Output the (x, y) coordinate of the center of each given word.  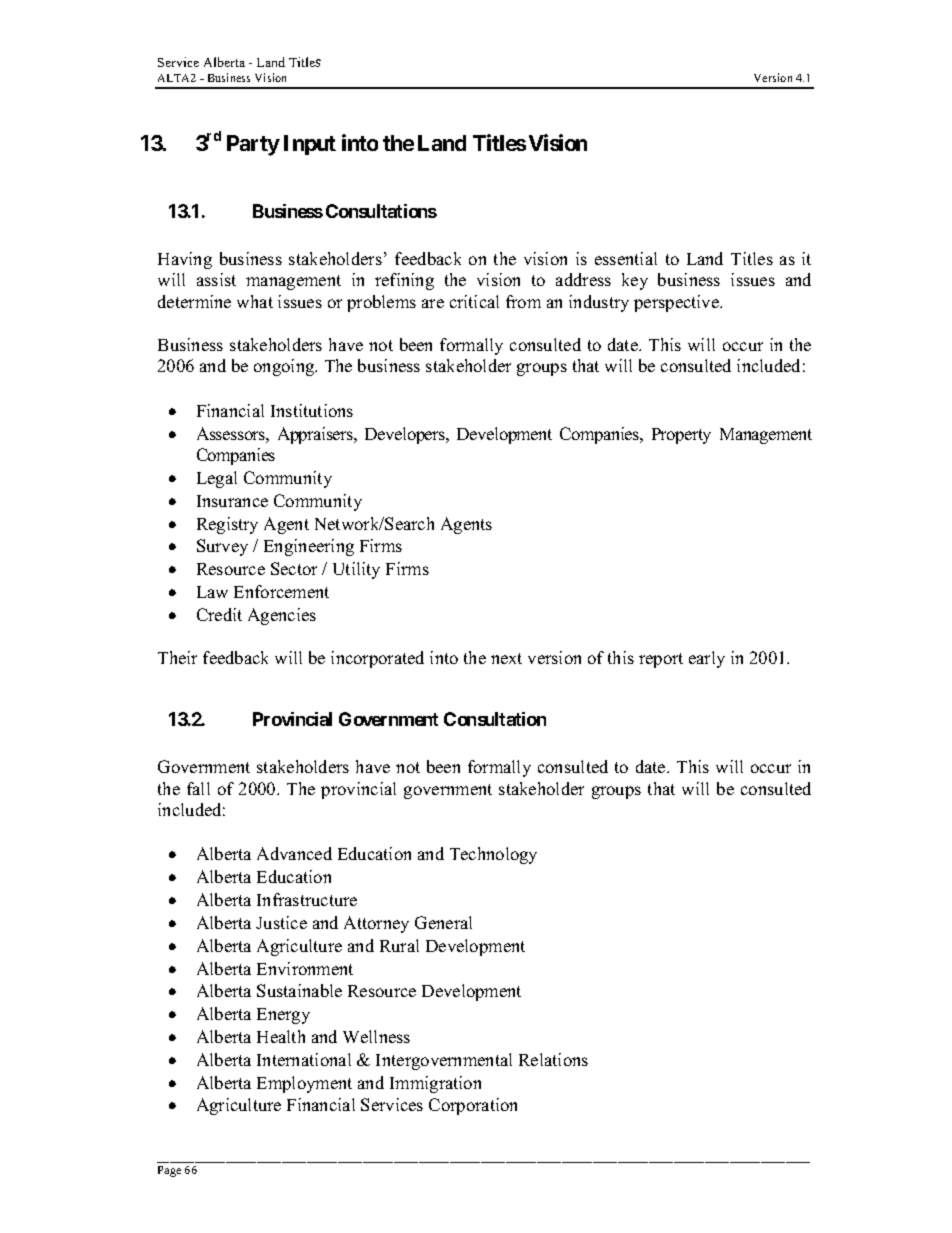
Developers (406, 435)
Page (169, 1171)
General (443, 922)
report (661, 660)
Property (681, 436)
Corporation (473, 1106)
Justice (281, 922)
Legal (217, 479)
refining (404, 281)
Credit (219, 614)
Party (253, 145)
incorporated (377, 659)
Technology (493, 855)
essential (626, 258)
